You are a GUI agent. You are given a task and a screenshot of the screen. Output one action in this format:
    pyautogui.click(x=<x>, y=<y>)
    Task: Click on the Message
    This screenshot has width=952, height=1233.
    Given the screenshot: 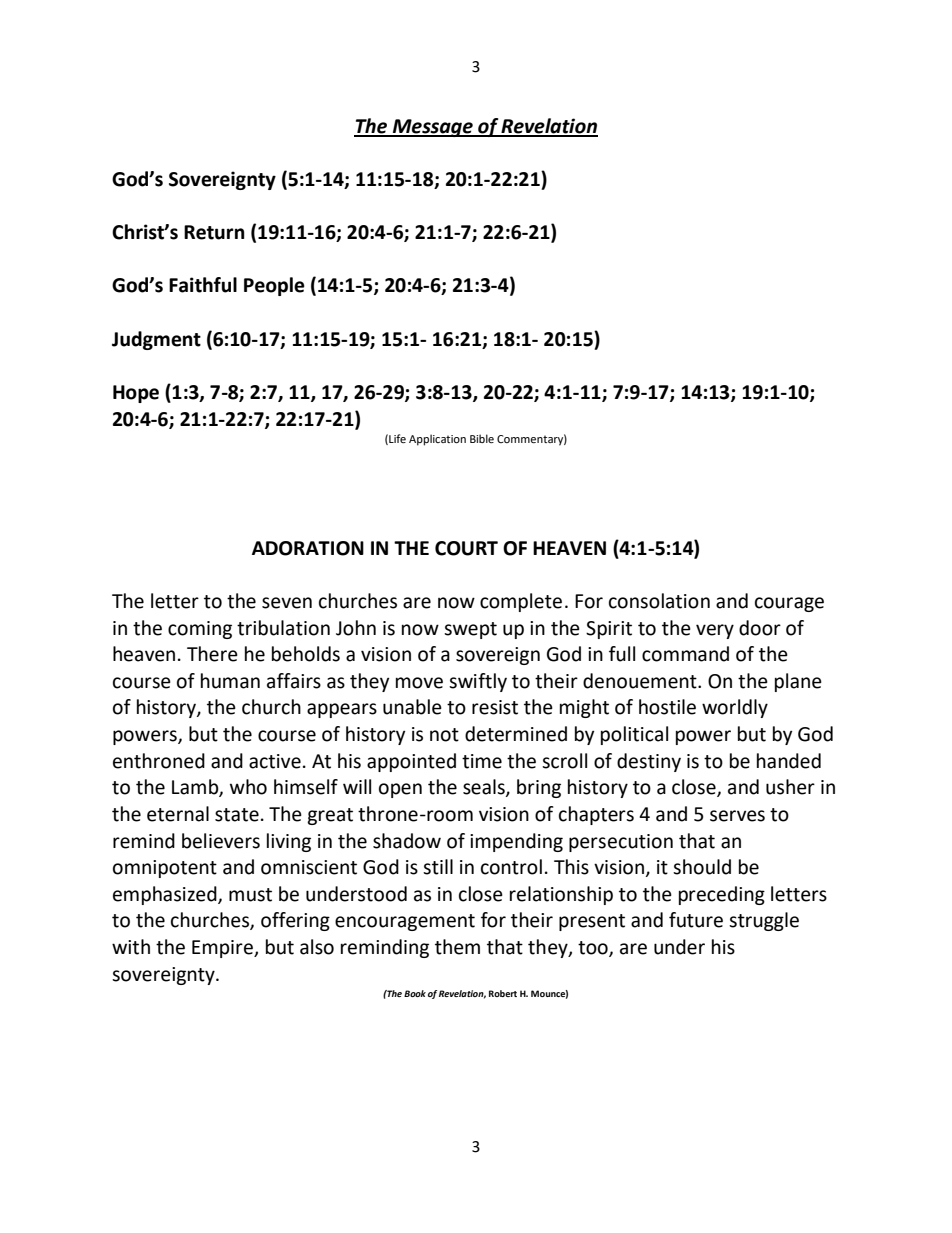 What is the action you would take?
    pyautogui.click(x=433, y=128)
